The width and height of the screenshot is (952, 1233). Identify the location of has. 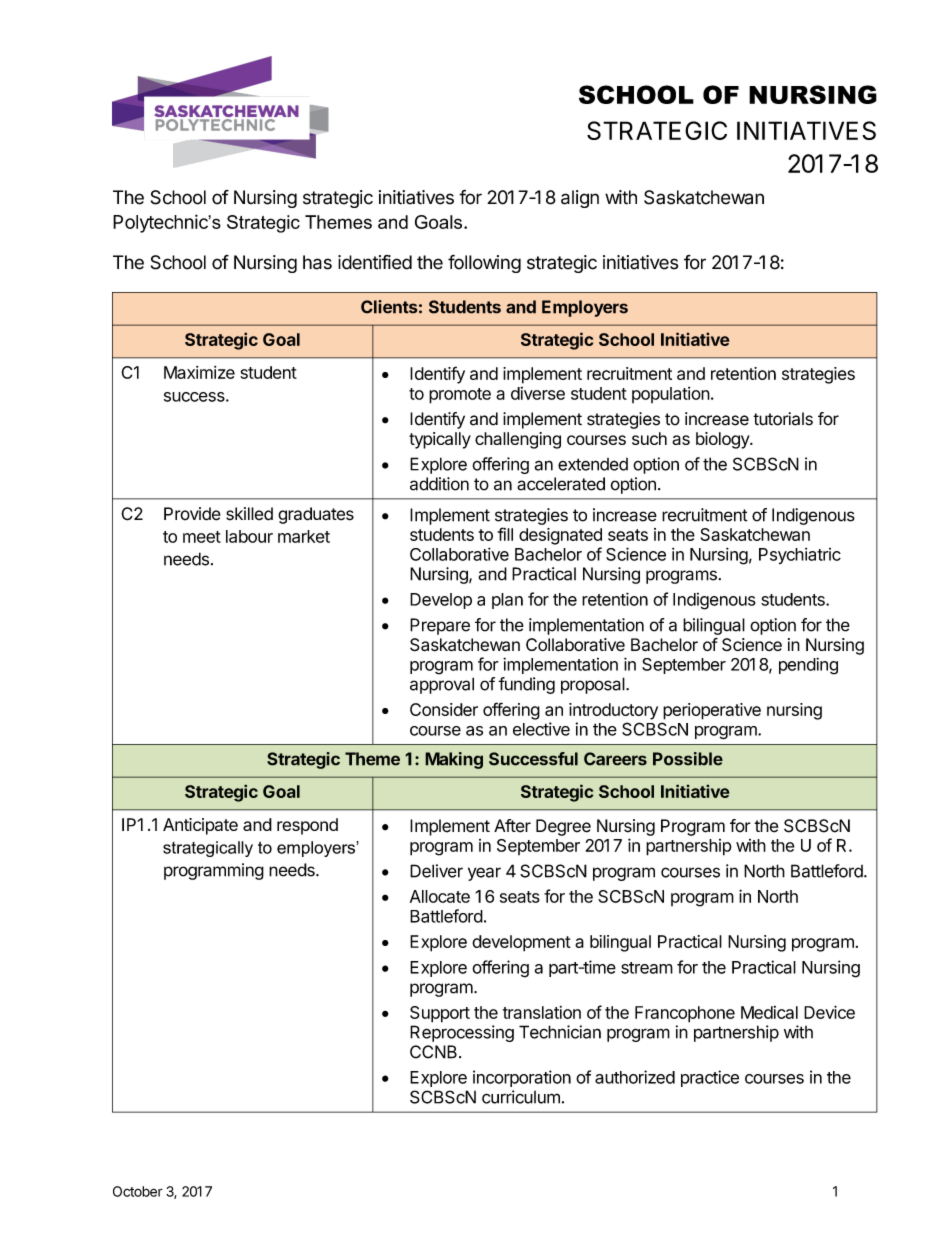
(317, 262).
